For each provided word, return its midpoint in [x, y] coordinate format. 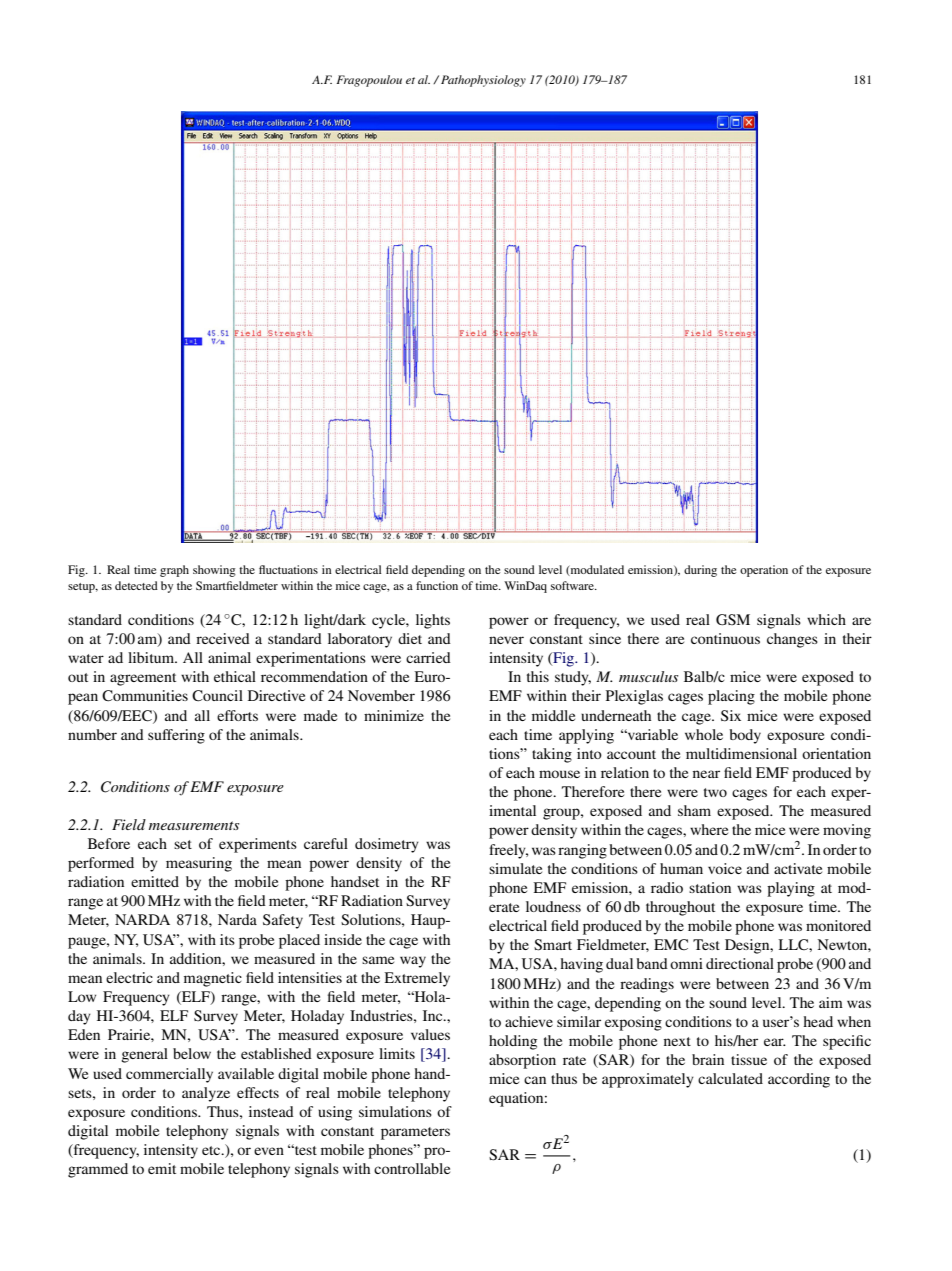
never [506, 640]
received [223, 638]
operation [764, 571]
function [437, 585]
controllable [412, 1168]
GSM [733, 620]
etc [212, 1150]
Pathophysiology [483, 81]
